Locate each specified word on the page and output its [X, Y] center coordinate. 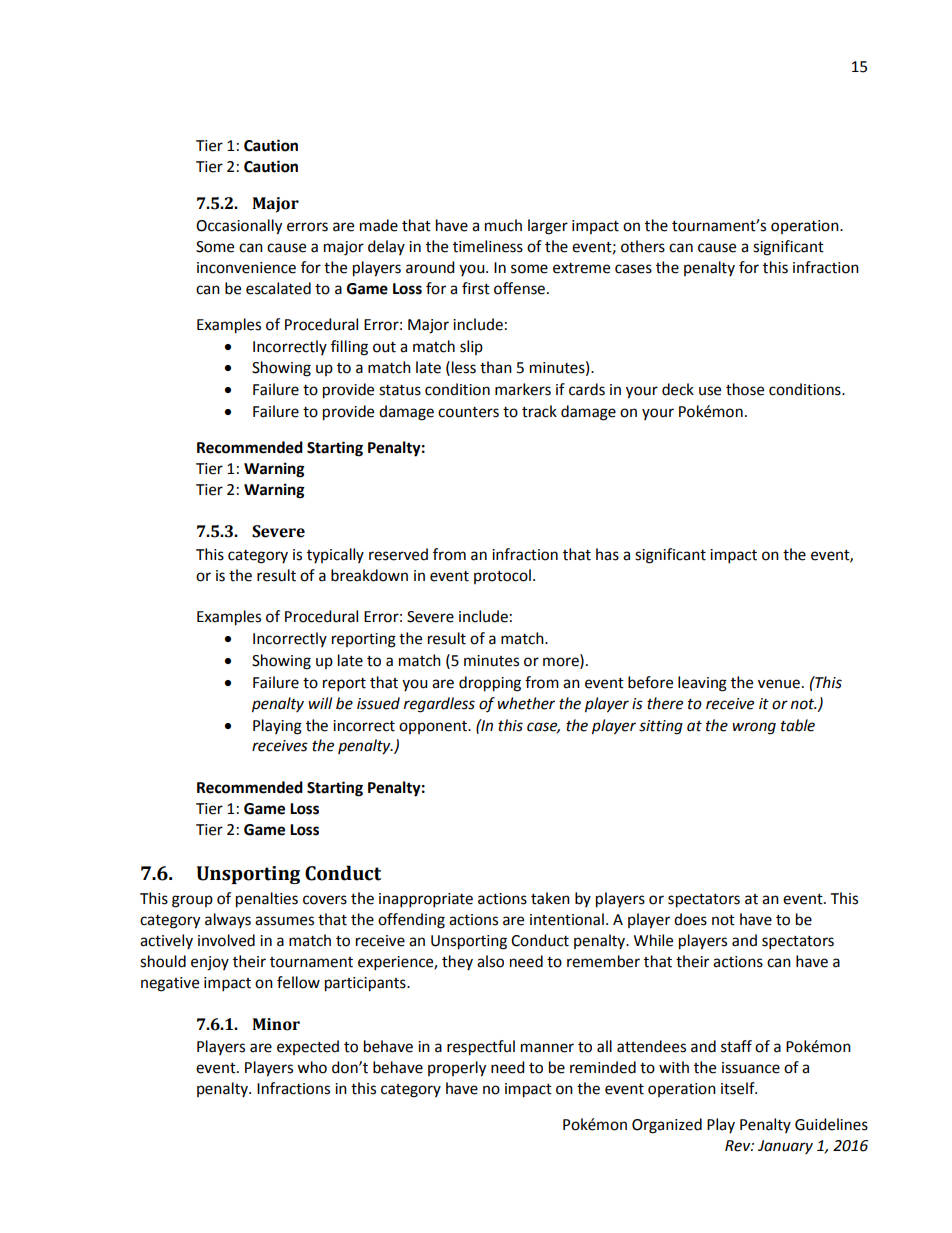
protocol [502, 576]
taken [550, 898]
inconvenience [246, 268]
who [312, 1067]
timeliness [488, 246]
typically [335, 555]
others [643, 246]
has [607, 554]
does [690, 919]
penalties [267, 900]
